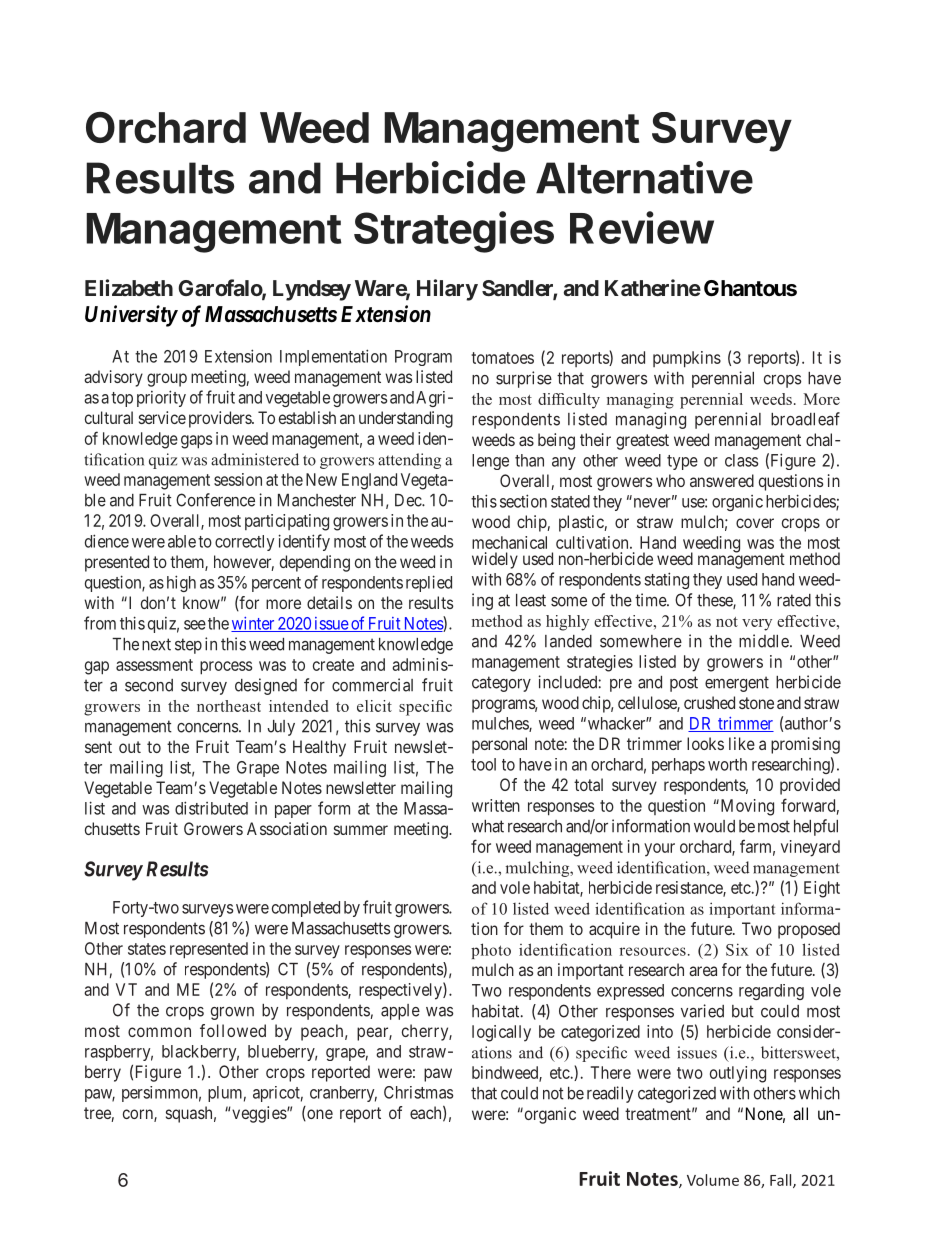 The image size is (952, 1233). Describe the element at coordinates (642, 227) in the page. I see `Review` at that location.
